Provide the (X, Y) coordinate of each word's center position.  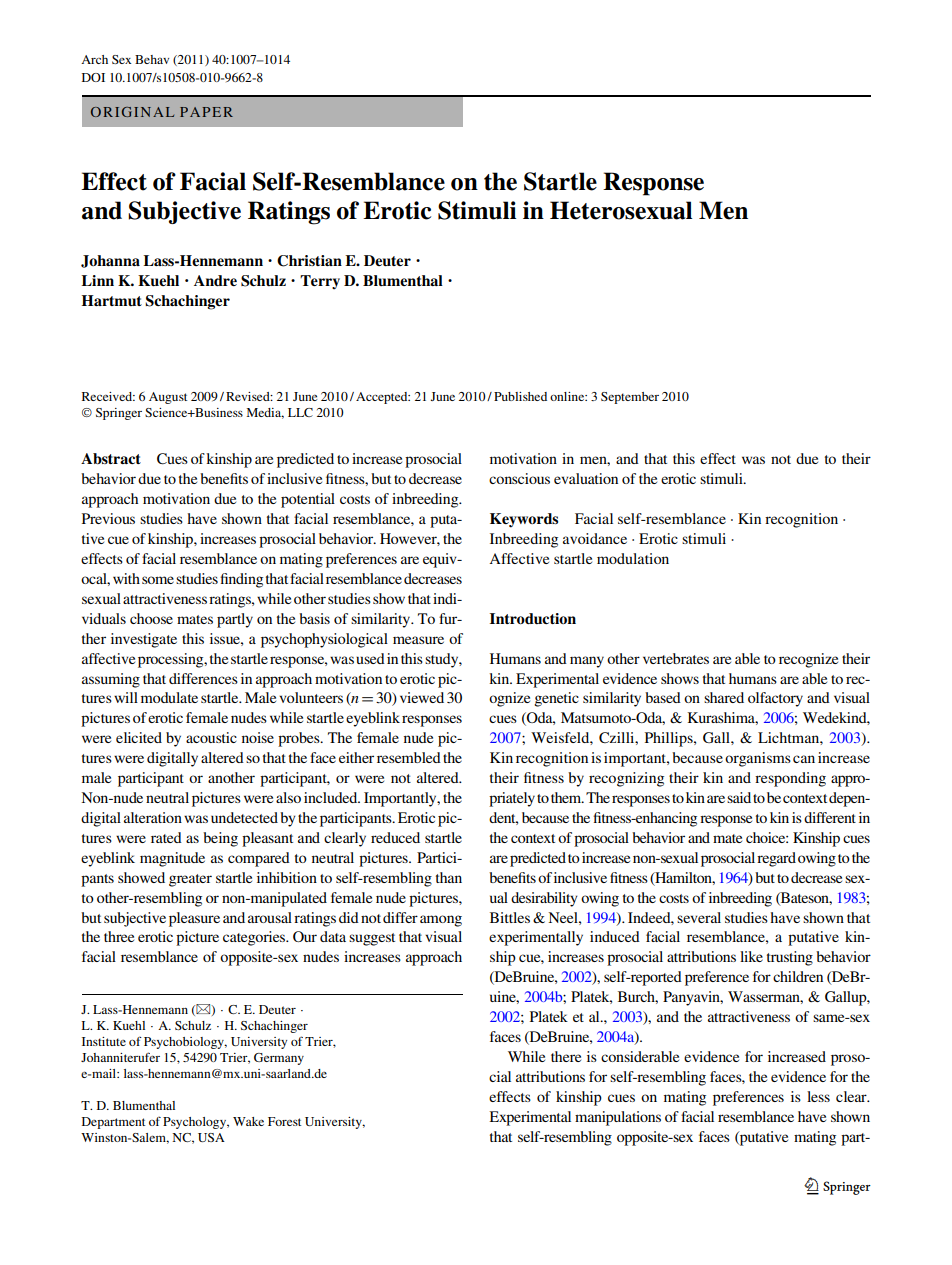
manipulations (618, 1118)
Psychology (196, 1123)
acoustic (211, 737)
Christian (309, 261)
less (818, 1096)
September (630, 398)
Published (520, 396)
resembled (409, 757)
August (168, 398)
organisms (758, 759)
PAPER (206, 112)
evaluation (586, 478)
